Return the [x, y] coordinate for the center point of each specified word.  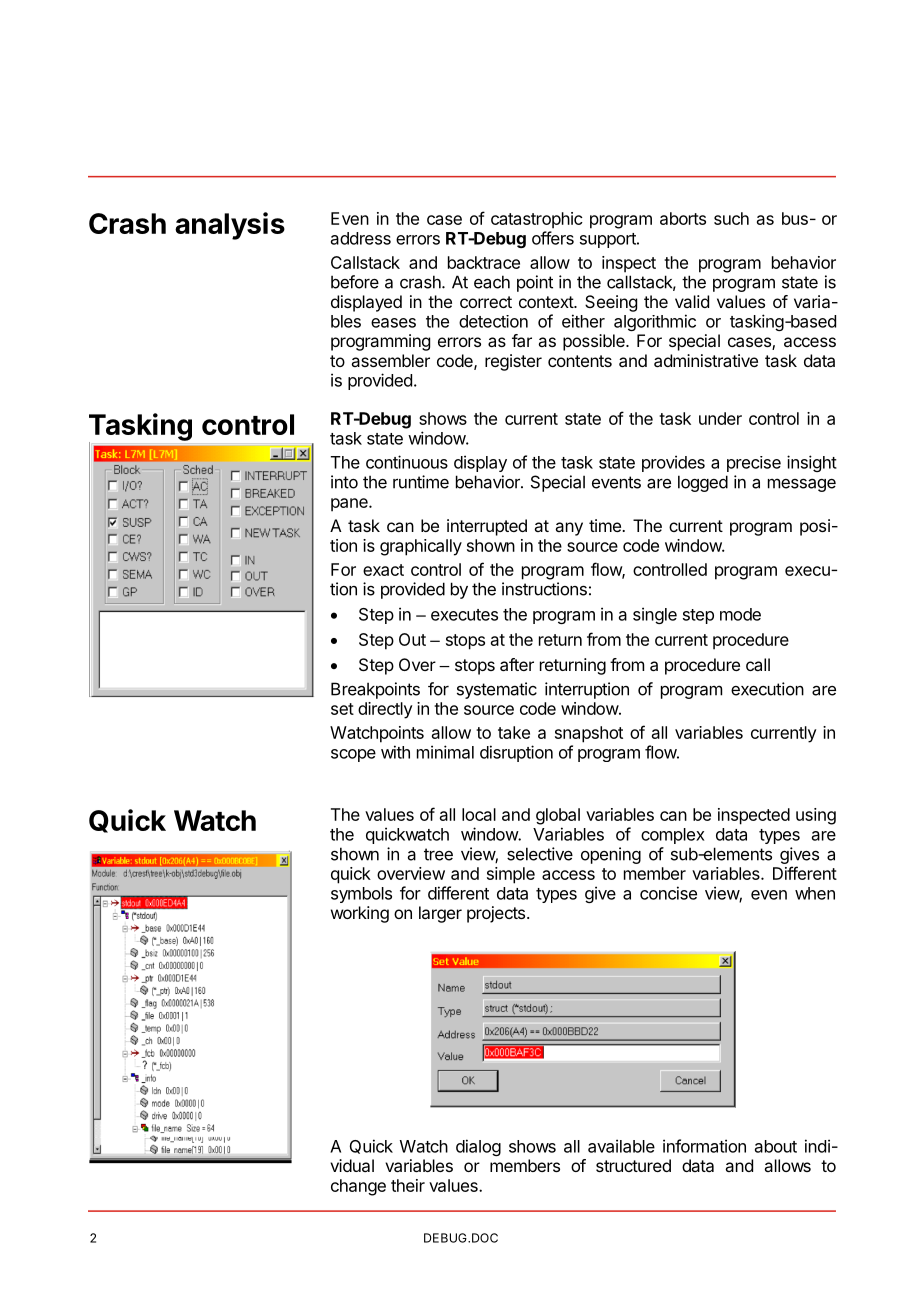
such [731, 218]
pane [350, 505]
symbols [361, 895]
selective [540, 854]
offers [553, 238]
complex [673, 836]
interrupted [487, 527]
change [358, 1187]
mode [740, 614]
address [361, 238]
